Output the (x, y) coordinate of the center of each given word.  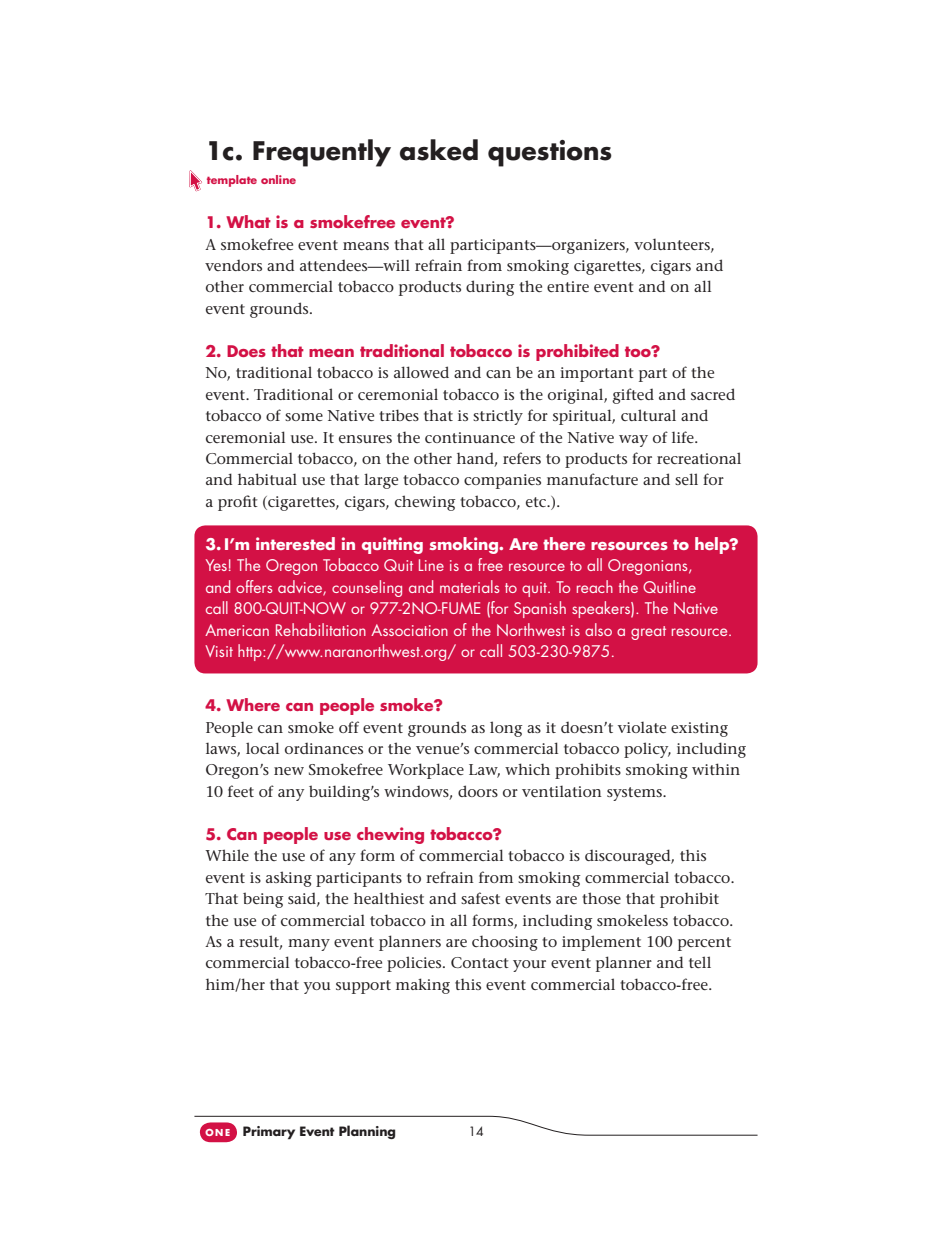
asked (439, 150)
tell (700, 962)
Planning (367, 1132)
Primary (269, 1132)
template (232, 181)
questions (550, 153)
